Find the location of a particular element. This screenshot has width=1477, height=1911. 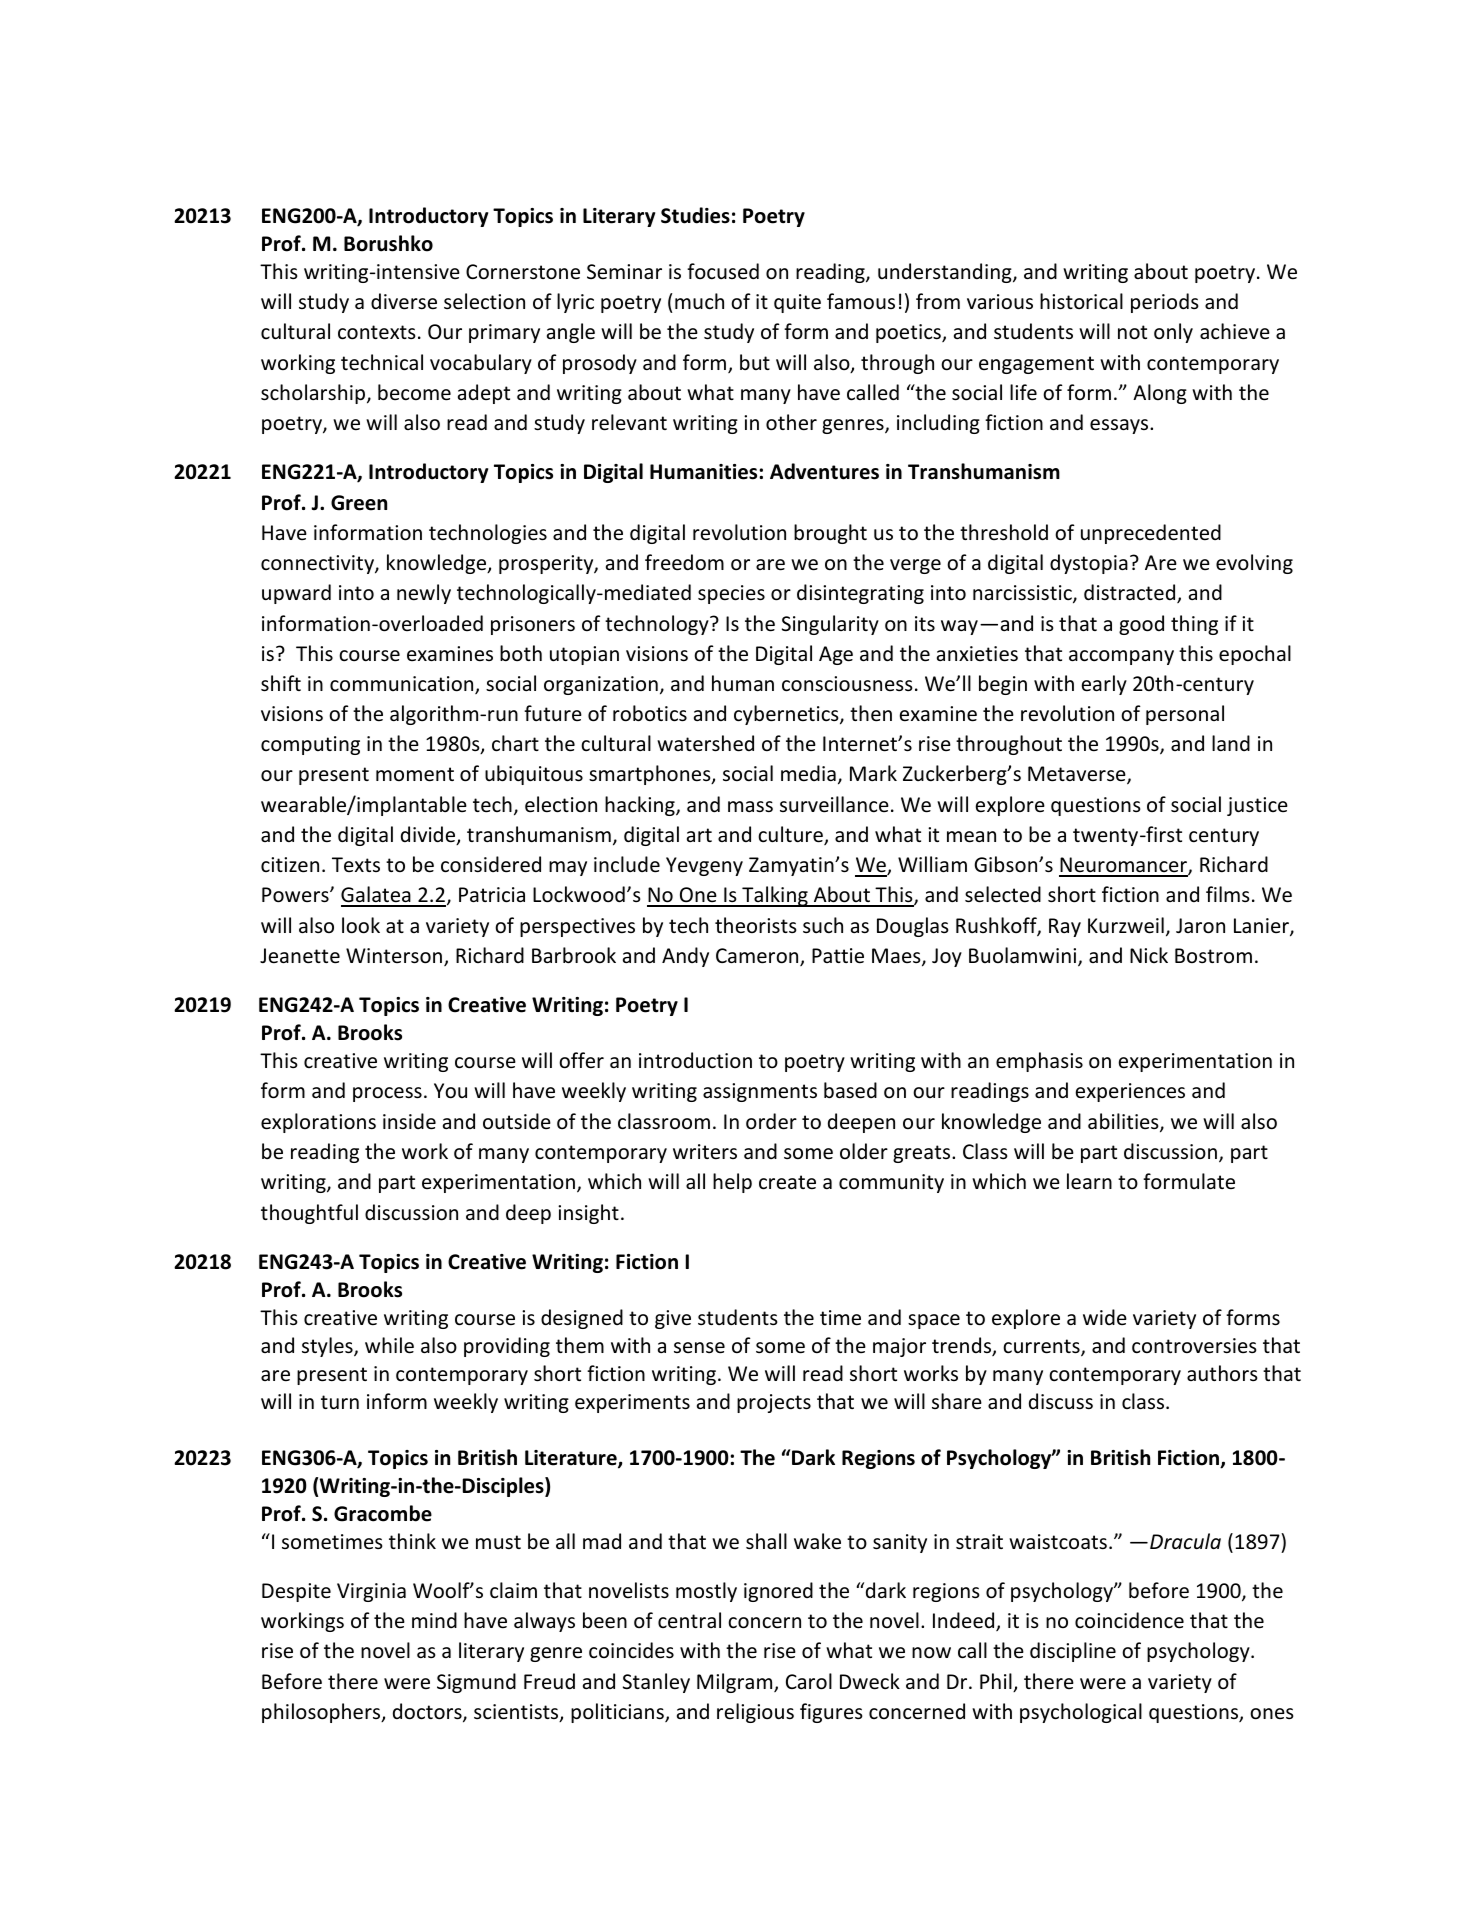

culture is located at coordinates (791, 835).
